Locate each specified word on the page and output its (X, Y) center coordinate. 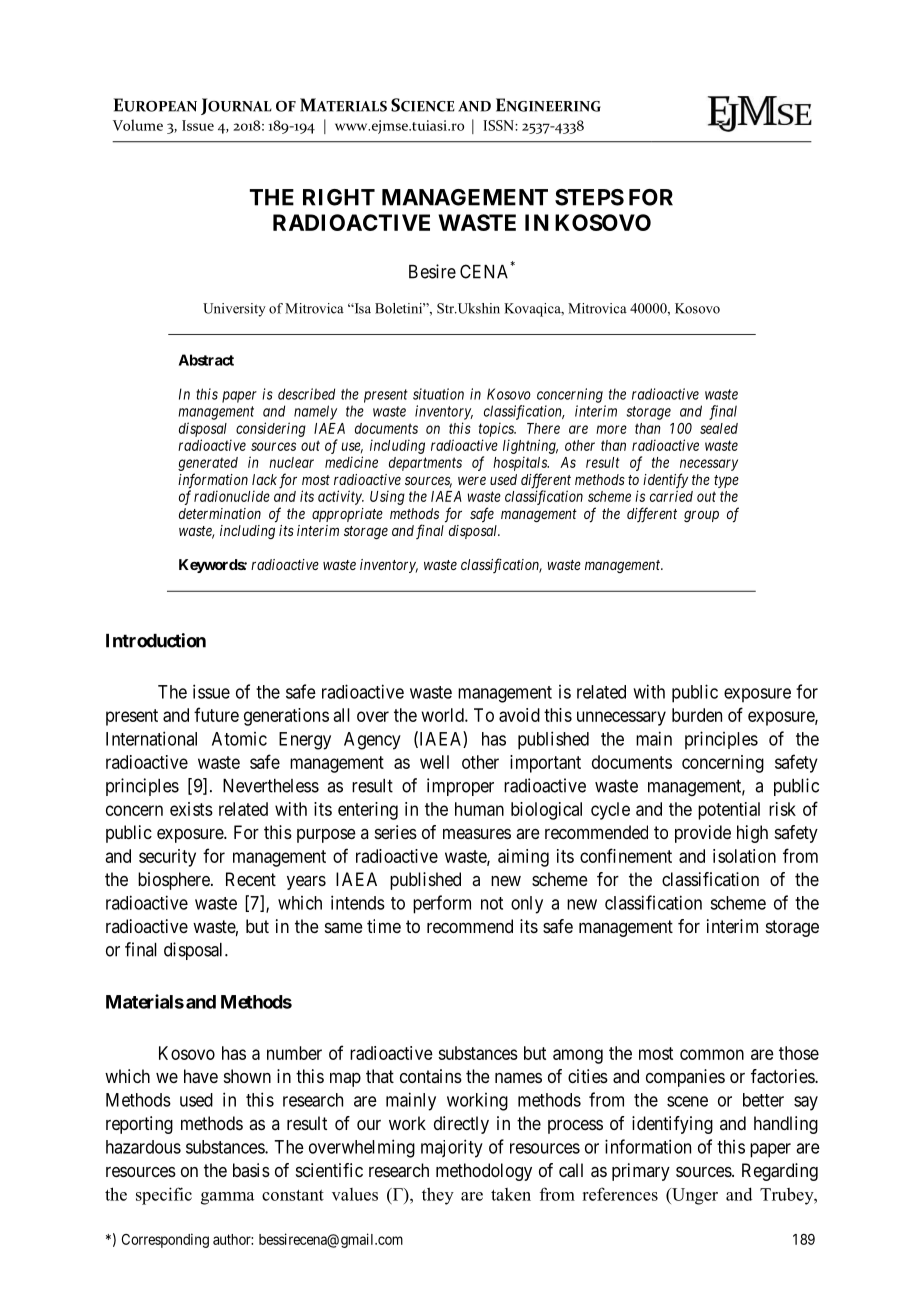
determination (220, 513)
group (701, 516)
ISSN (499, 125)
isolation (744, 856)
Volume (138, 125)
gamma (228, 1198)
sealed (719, 428)
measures (477, 834)
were (472, 480)
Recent (251, 879)
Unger (694, 1196)
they (438, 1196)
